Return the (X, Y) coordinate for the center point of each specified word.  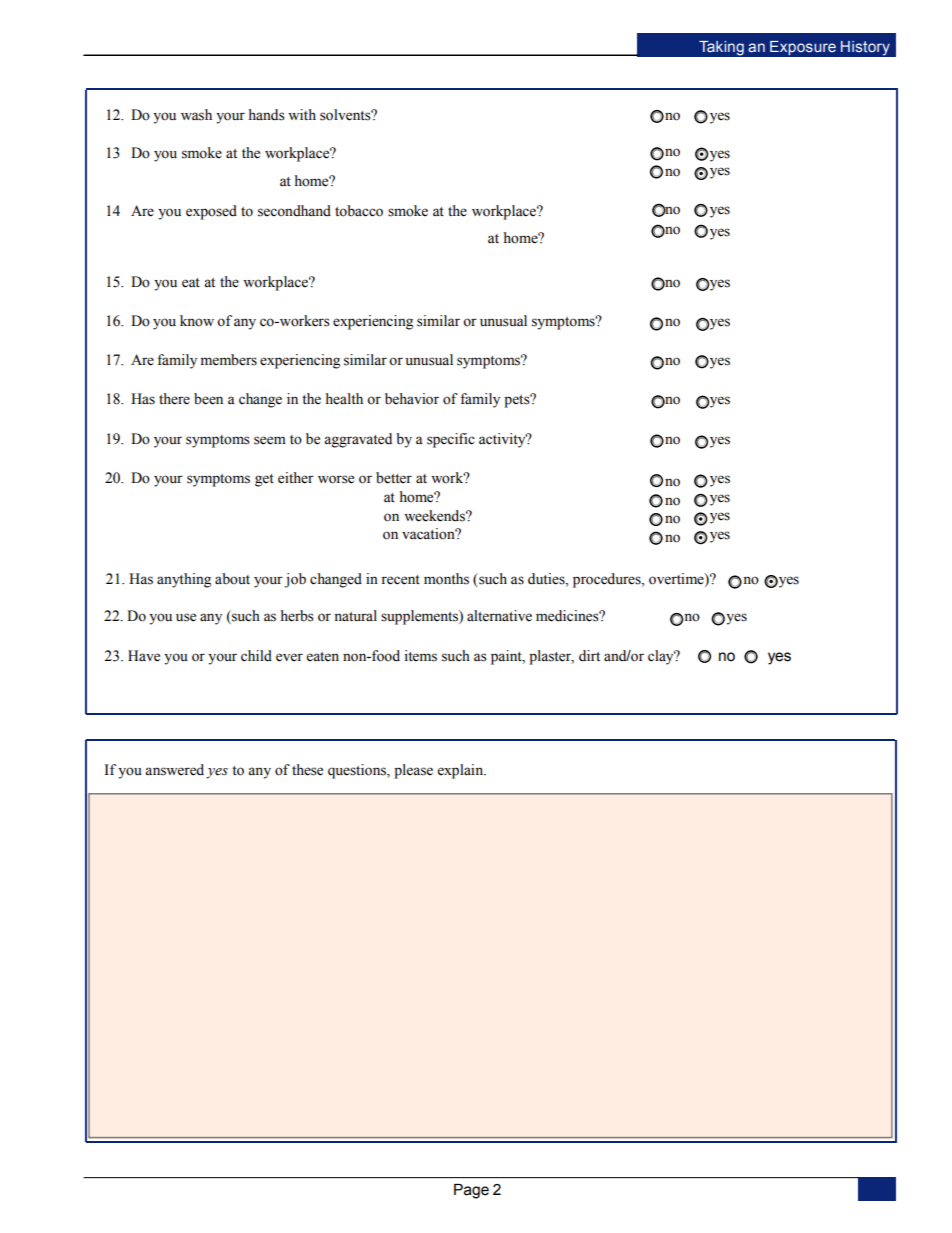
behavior (412, 399)
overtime (677, 579)
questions (358, 771)
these (307, 770)
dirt (589, 655)
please (413, 771)
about (232, 579)
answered (174, 770)
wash (196, 115)
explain (462, 771)
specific (451, 440)
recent (400, 580)
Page (471, 1191)
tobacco (359, 211)
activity (503, 440)
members (228, 360)
